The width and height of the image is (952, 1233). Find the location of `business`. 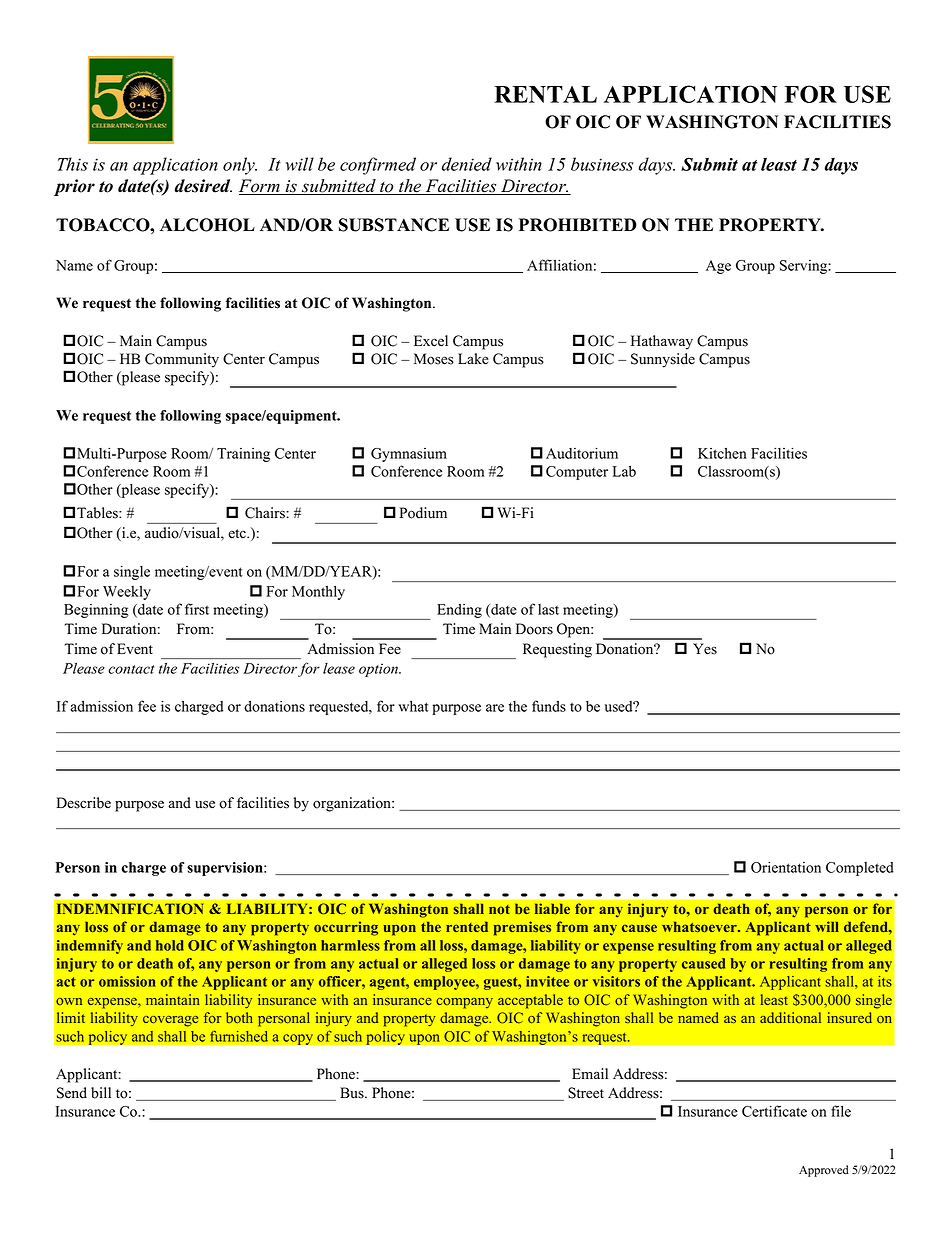

business is located at coordinates (602, 164).
